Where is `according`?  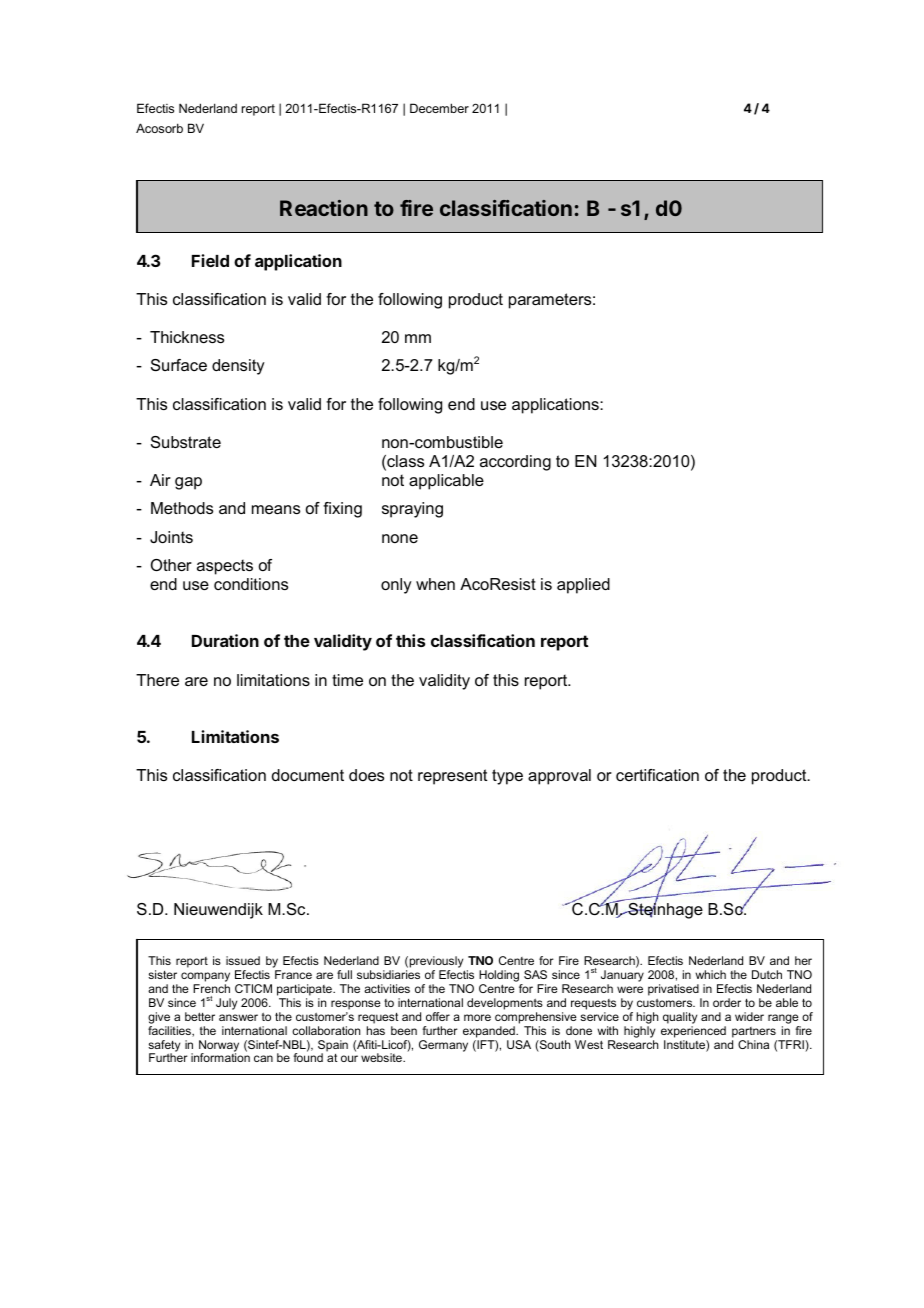
according is located at coordinates (515, 463).
